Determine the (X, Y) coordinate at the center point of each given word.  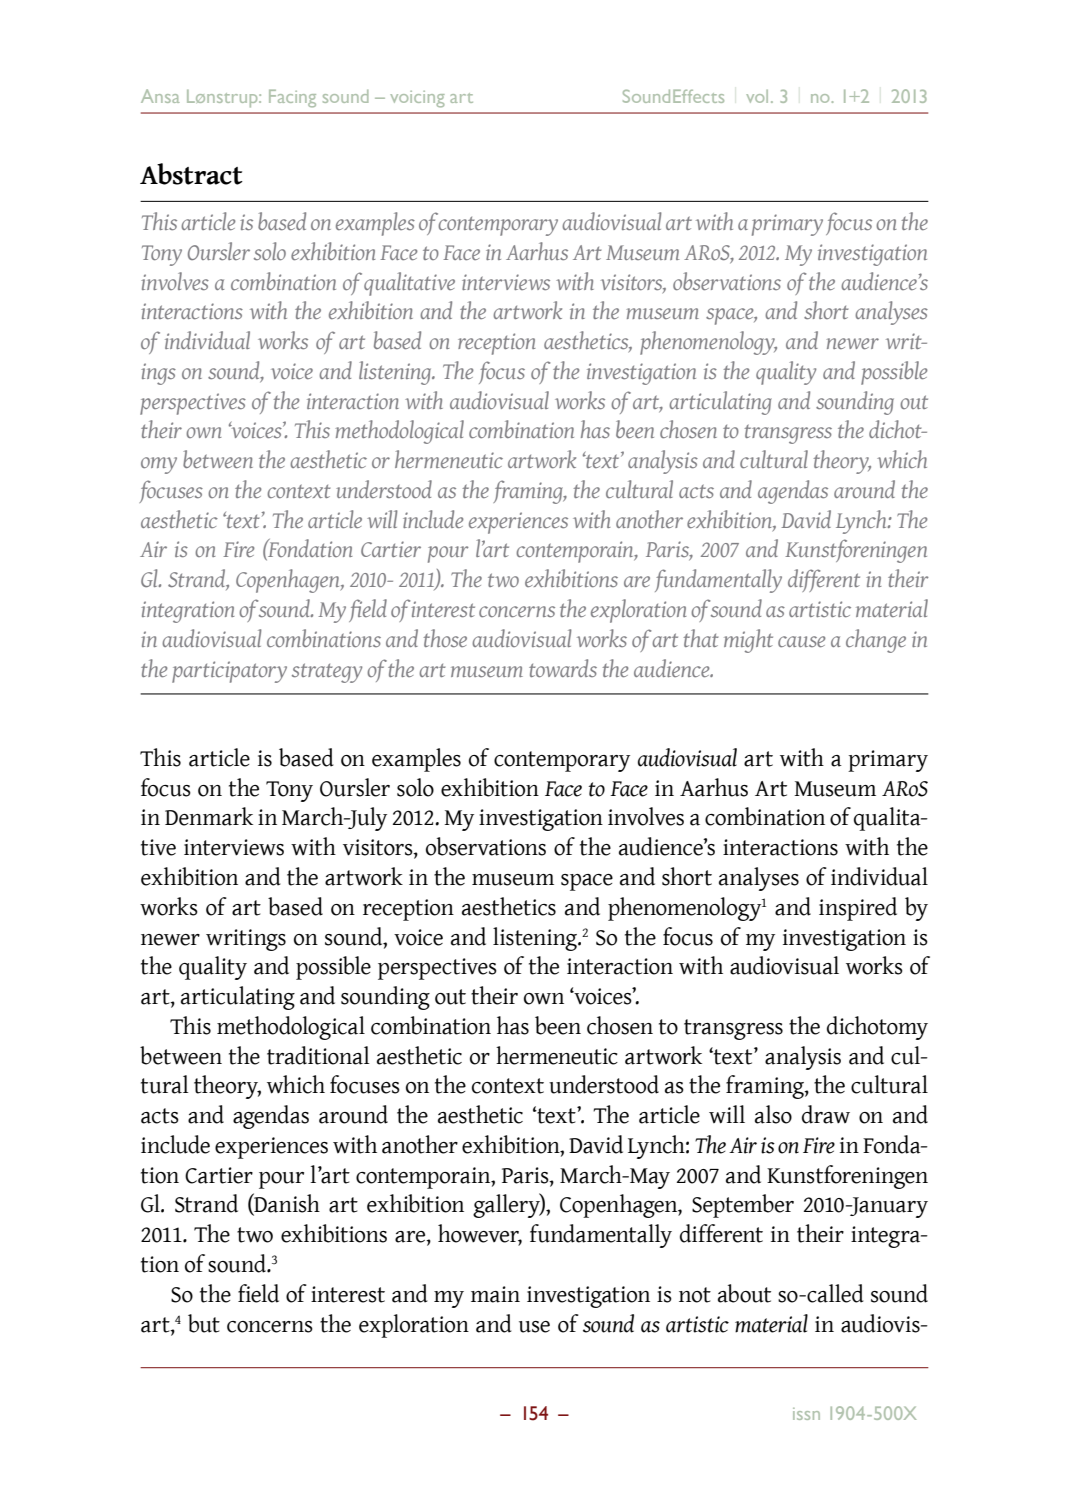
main (495, 1294)
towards (563, 668)
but (204, 1323)
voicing (417, 99)
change (876, 641)
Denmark (209, 816)
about (744, 1293)
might (748, 641)
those (445, 638)
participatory (229, 672)
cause (802, 641)
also (773, 1114)
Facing (292, 98)
